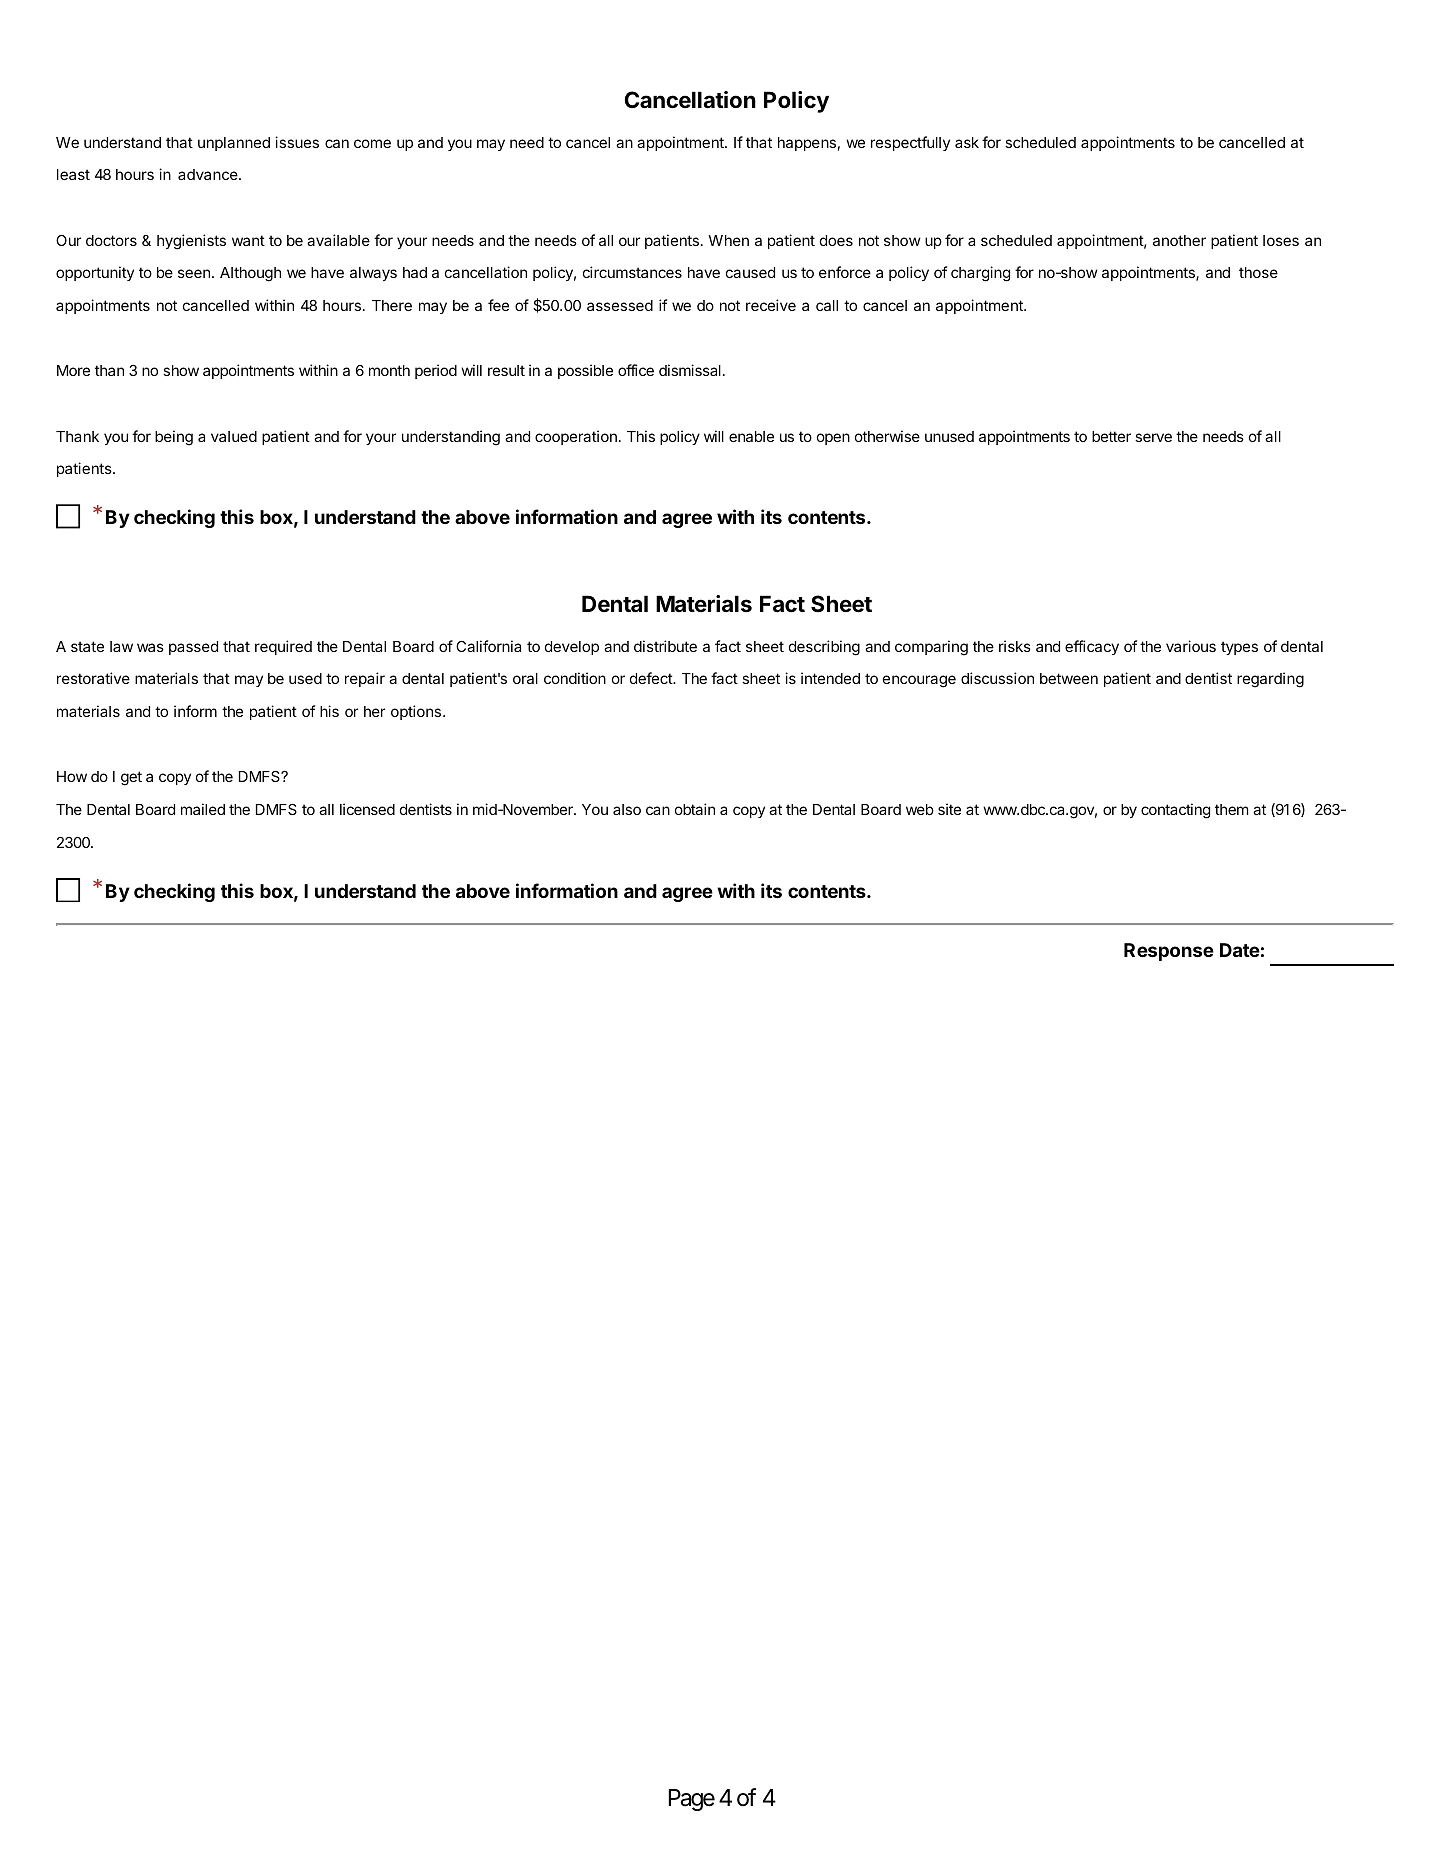 This screenshot has height=1863, width=1440. What do you see at coordinates (203, 809) in the screenshot?
I see `mailed` at bounding box center [203, 809].
